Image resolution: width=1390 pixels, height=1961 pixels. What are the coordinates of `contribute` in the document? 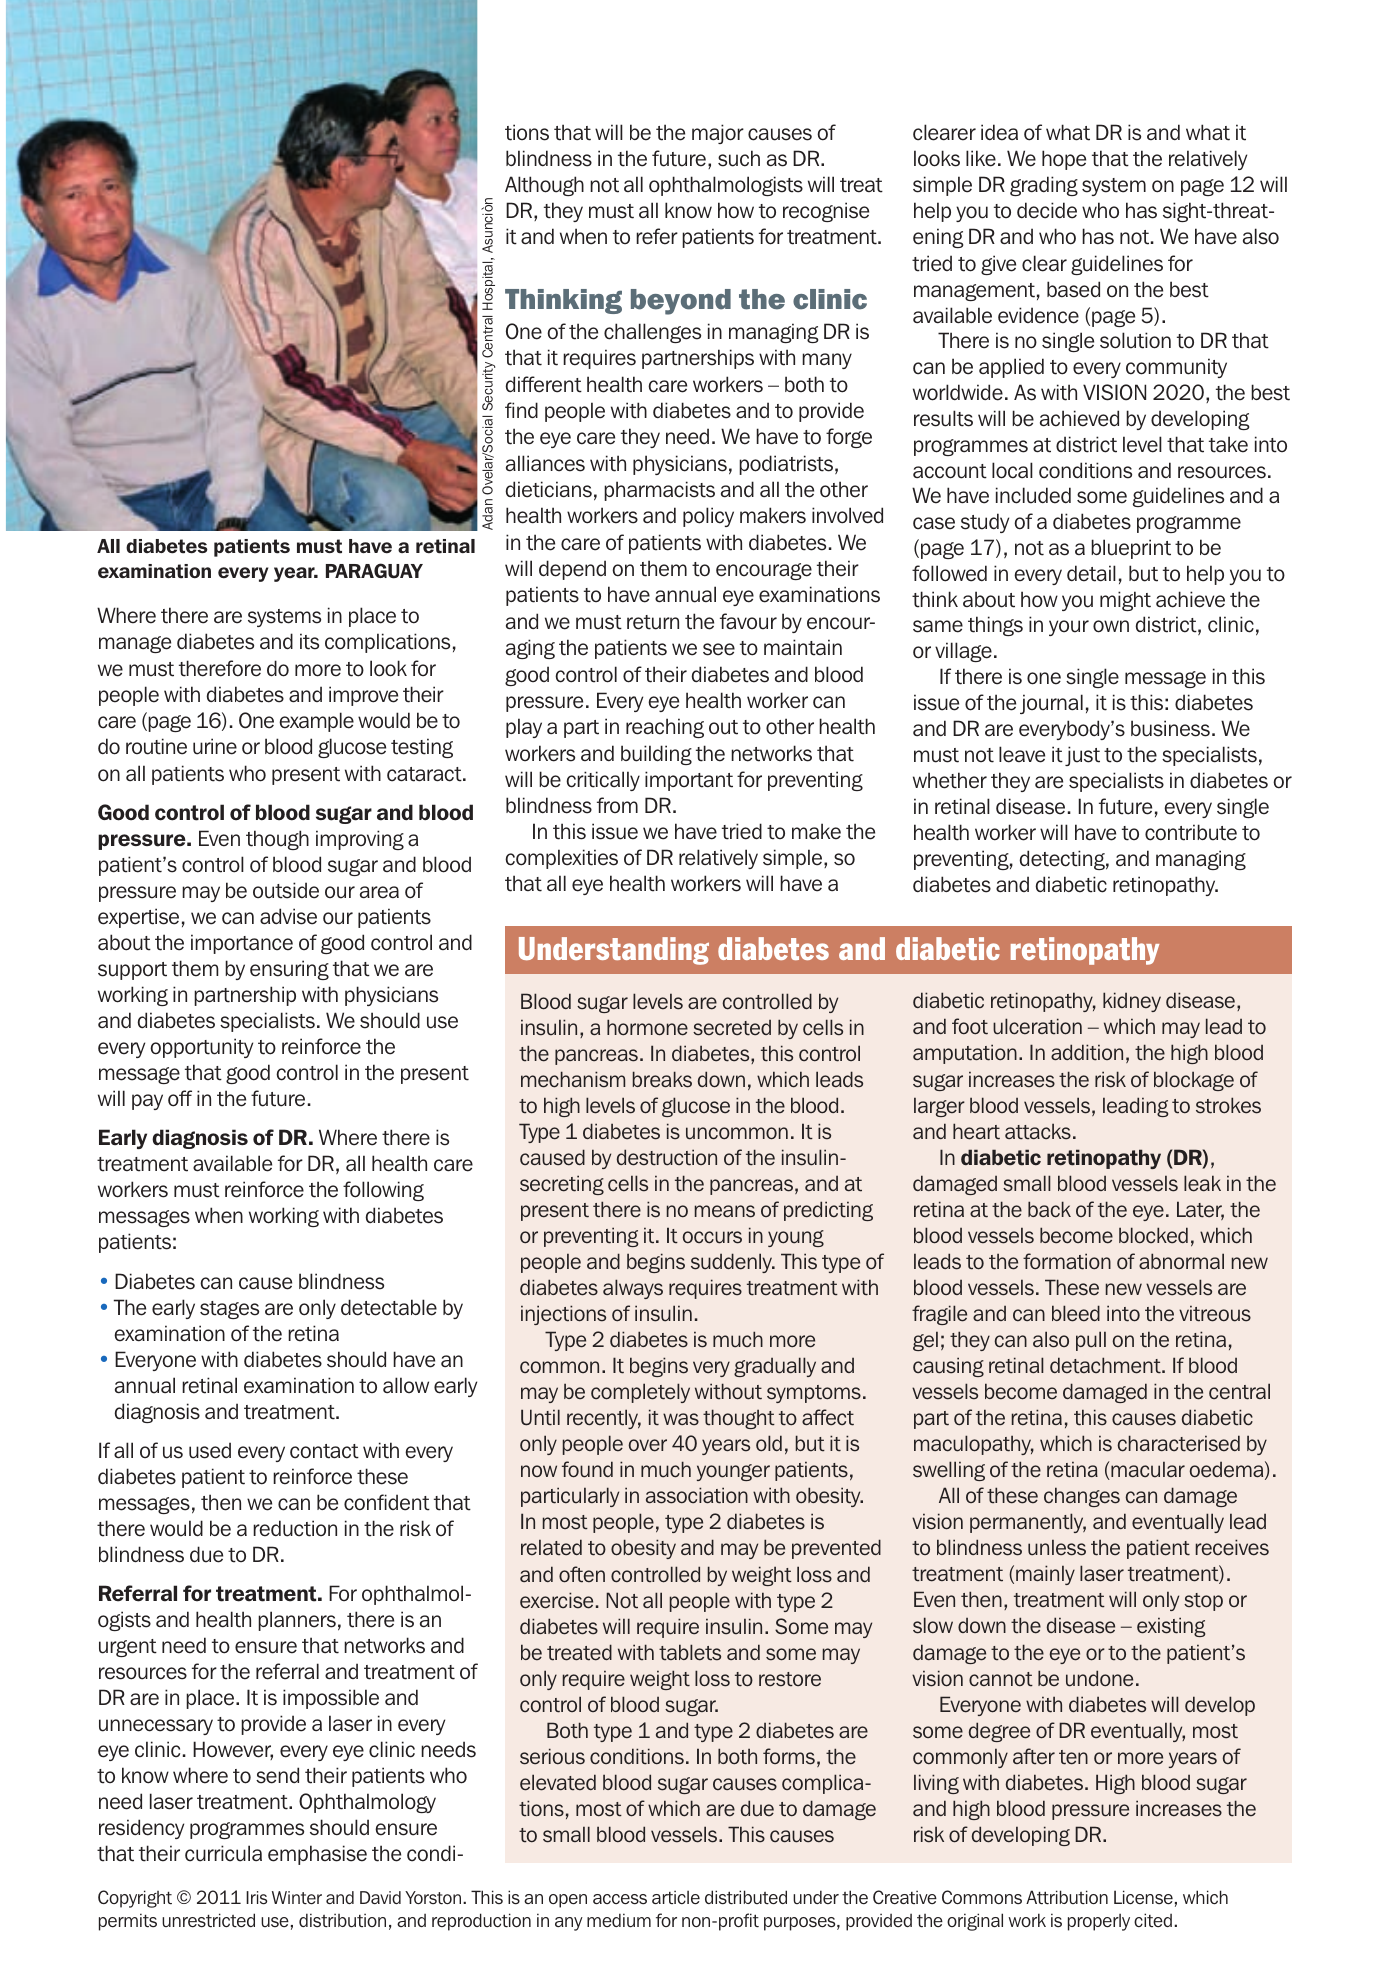 It's located at (1191, 832).
